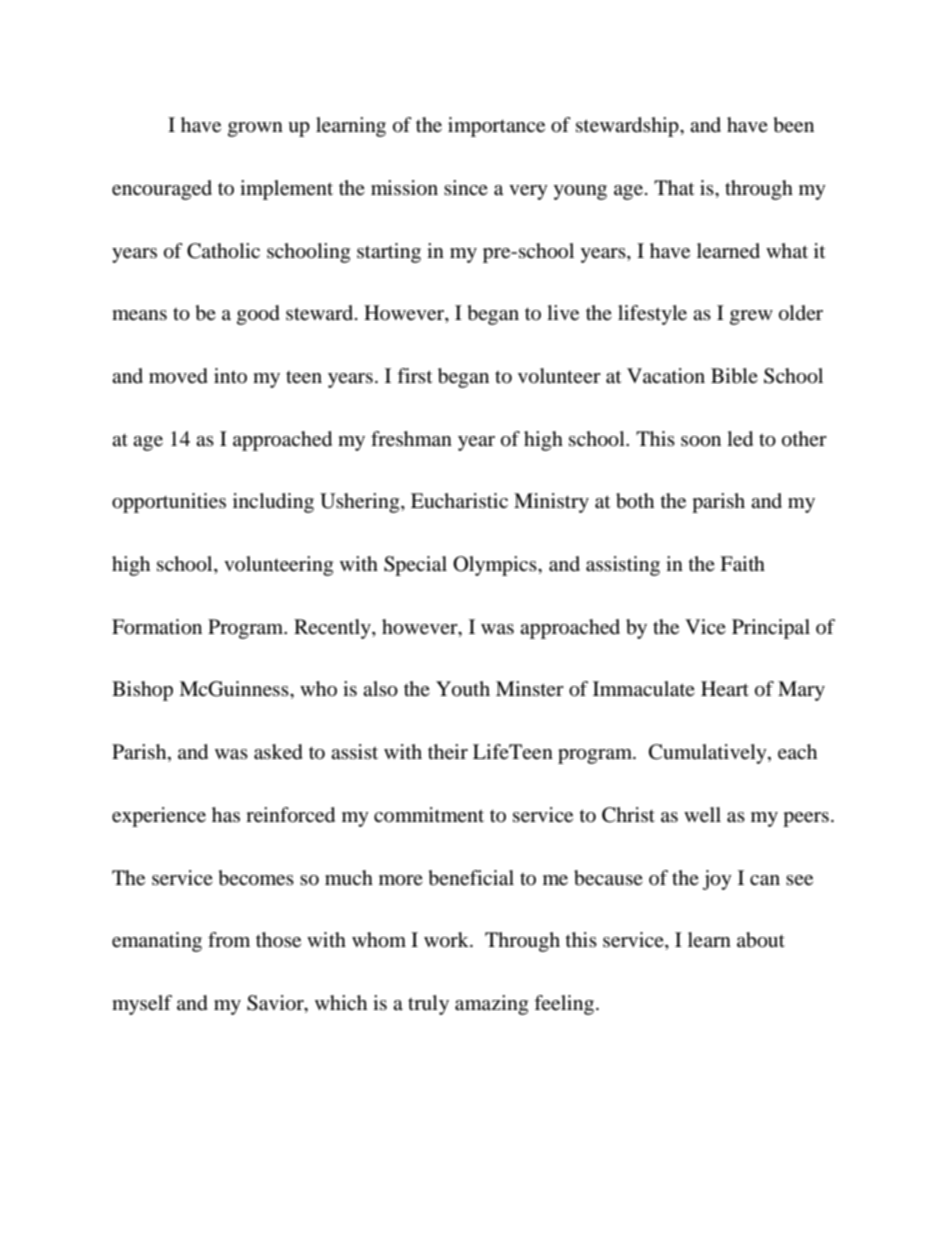 The width and height of the screenshot is (952, 1233). Describe the element at coordinates (674, 188) in the screenshot. I see `That` at that location.
